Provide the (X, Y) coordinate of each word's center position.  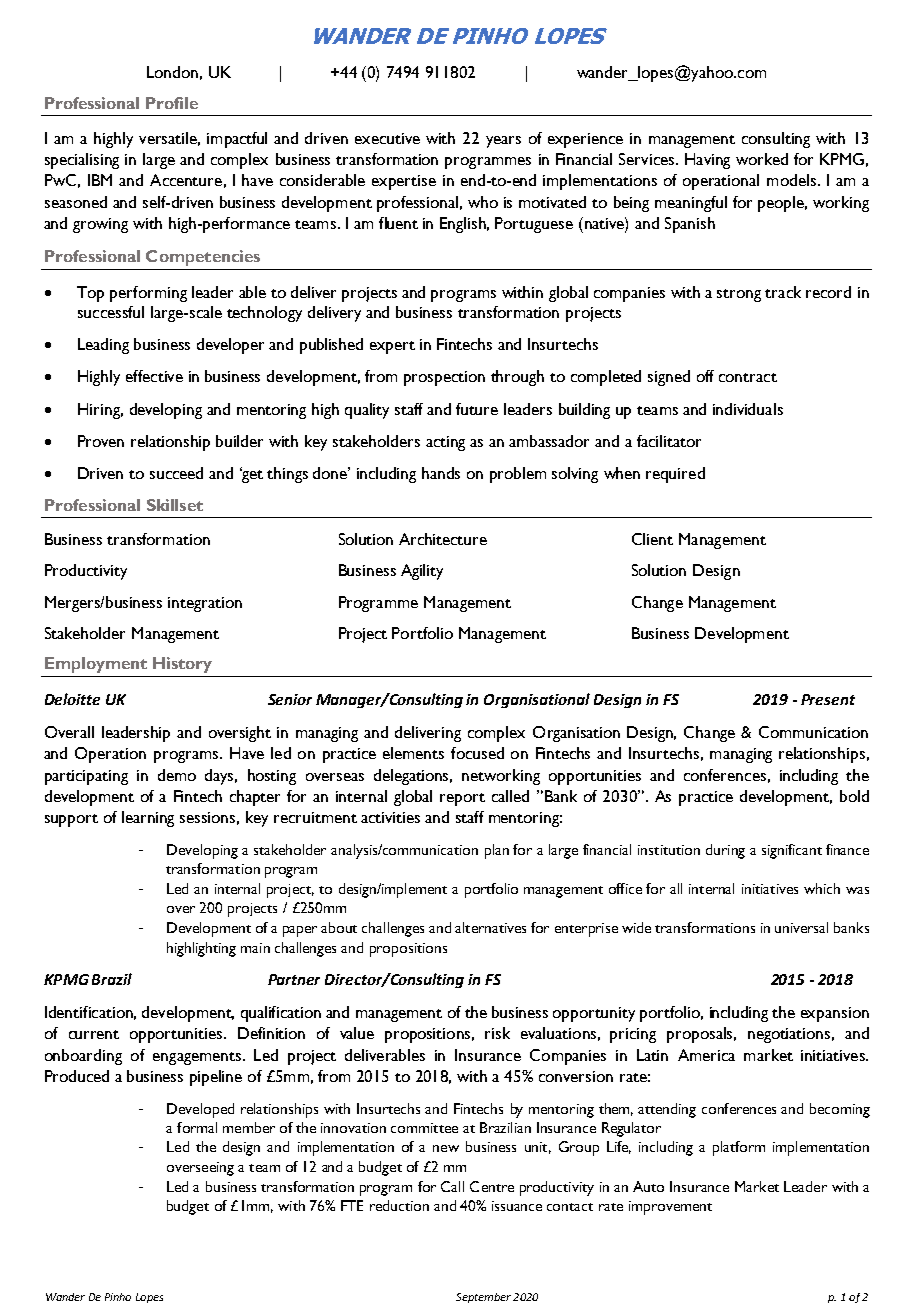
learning (148, 819)
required (675, 475)
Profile (172, 103)
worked (762, 159)
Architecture (443, 539)
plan (497, 851)
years (503, 142)
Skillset (175, 505)
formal (197, 1127)
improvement (670, 1208)
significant (792, 851)
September (483, 1298)
